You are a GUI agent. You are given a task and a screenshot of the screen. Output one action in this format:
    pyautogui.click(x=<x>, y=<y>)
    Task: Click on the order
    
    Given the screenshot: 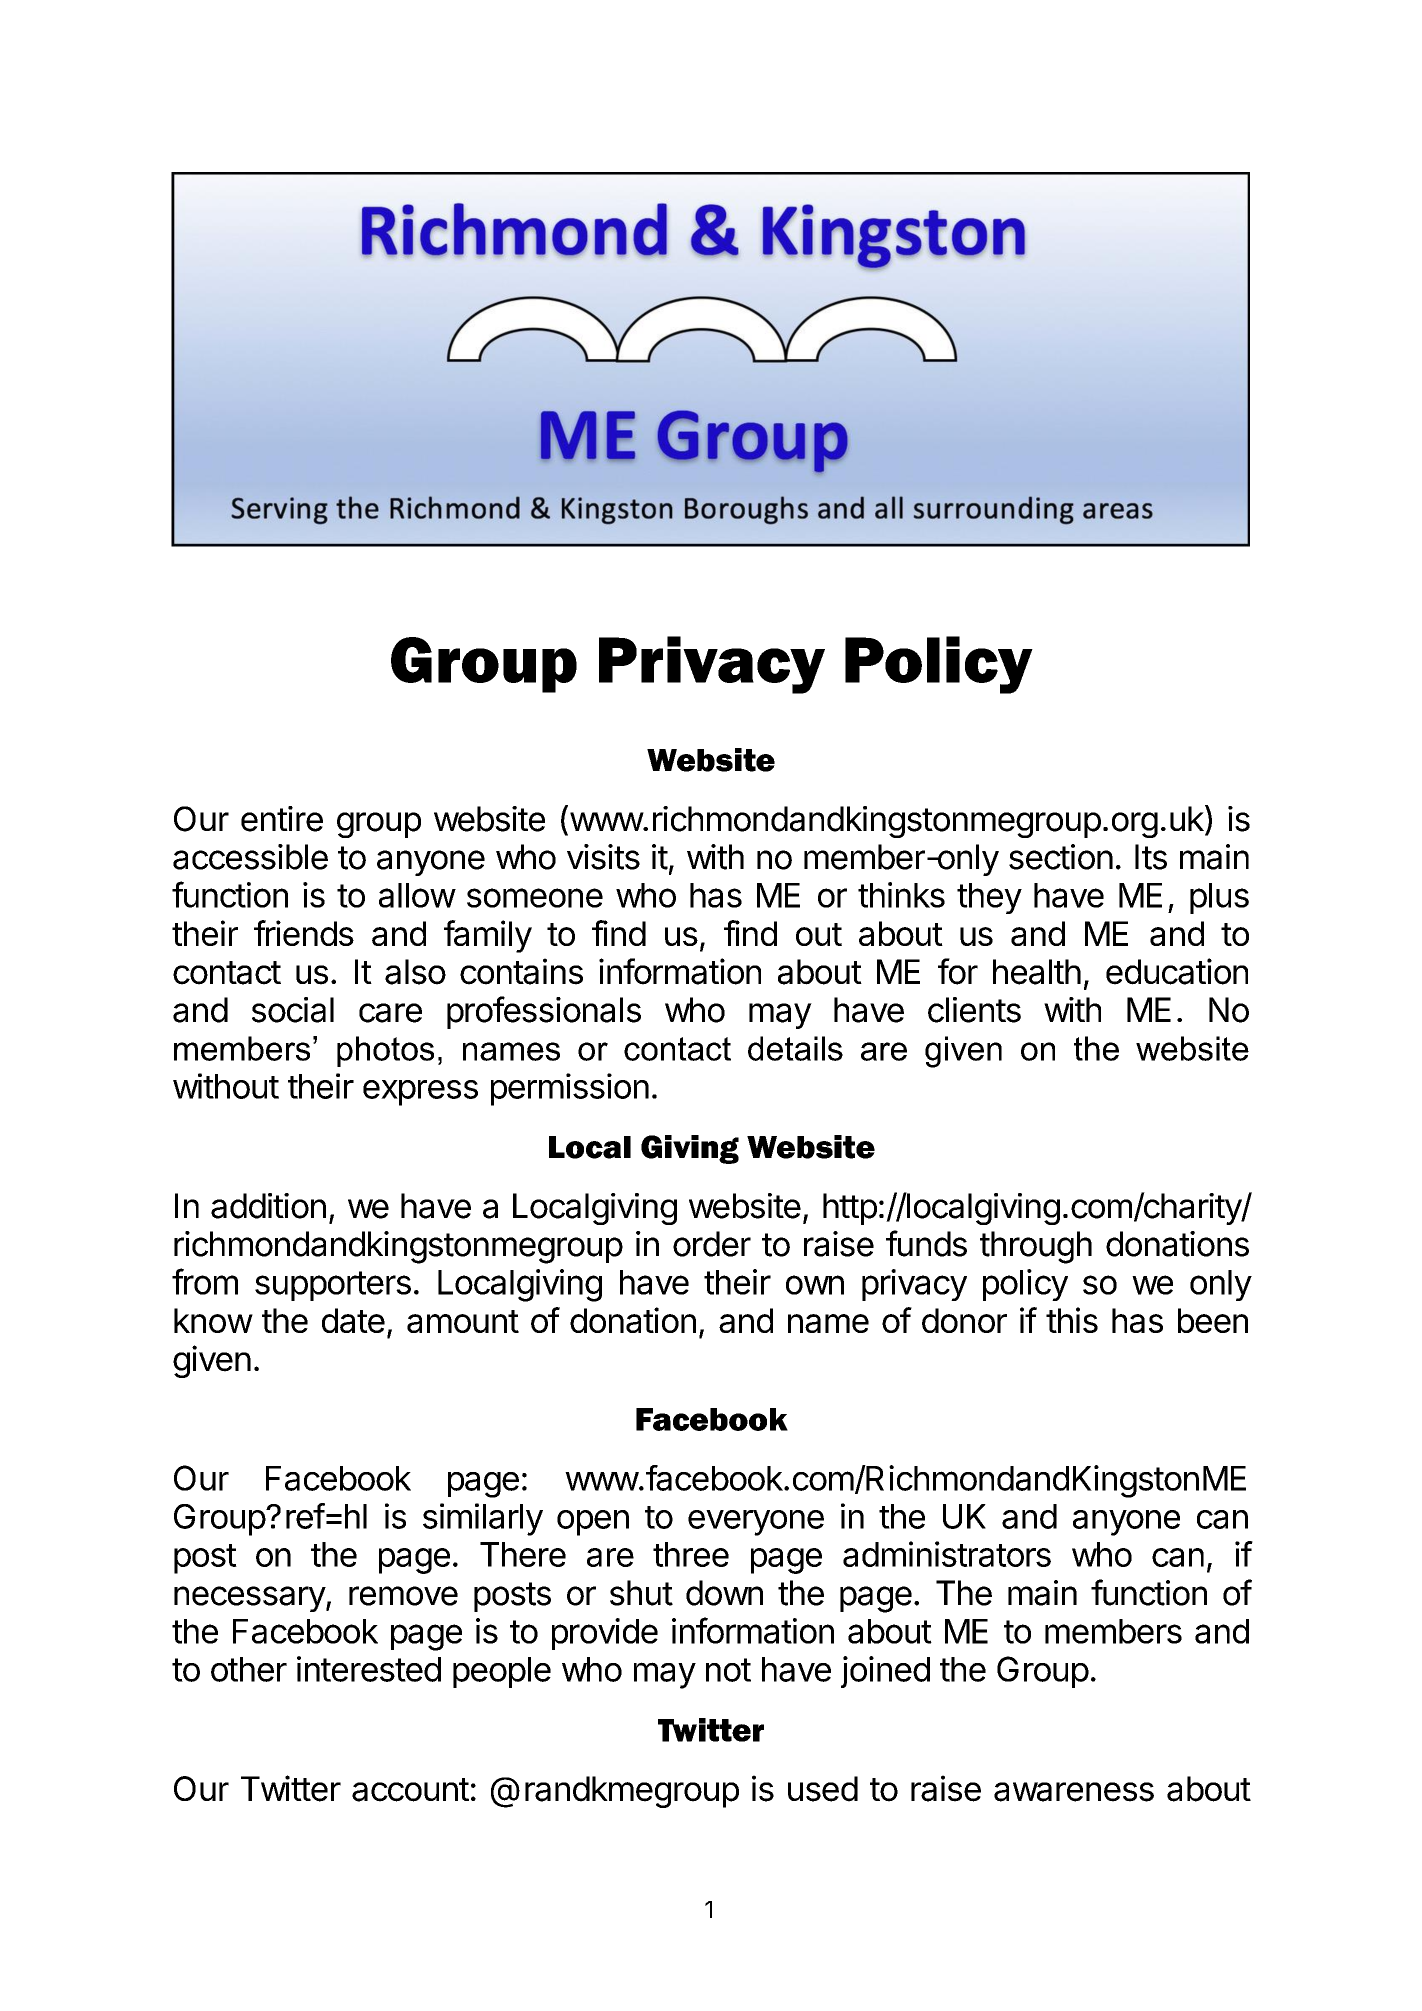 What is the action you would take?
    pyautogui.click(x=712, y=1244)
